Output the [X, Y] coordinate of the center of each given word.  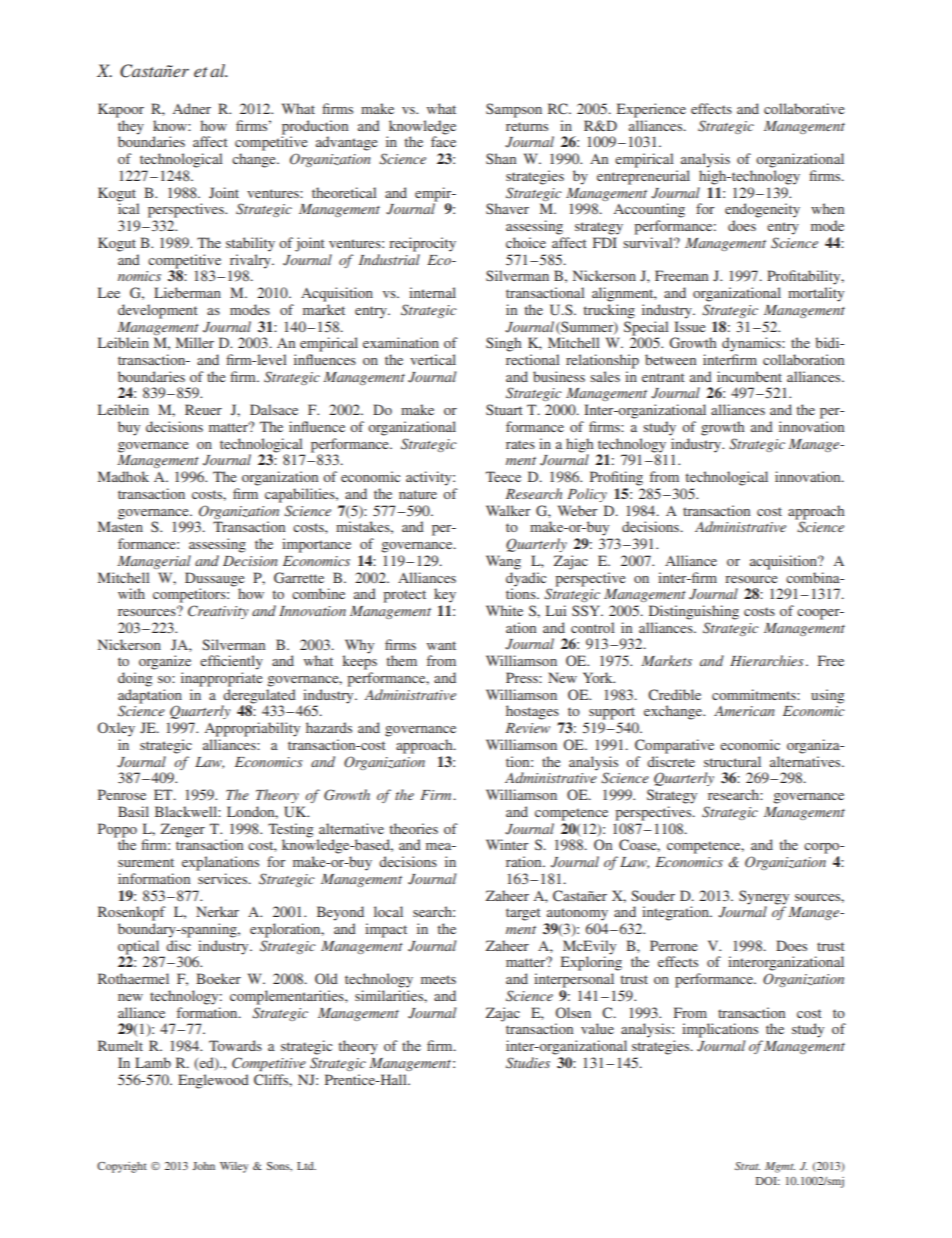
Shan [501, 158]
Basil [133, 811]
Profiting [616, 478]
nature [418, 494]
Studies [528, 1063]
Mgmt [780, 1167]
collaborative [804, 108]
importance [316, 545]
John [204, 1166]
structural [732, 761]
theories [414, 828]
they [131, 128]
